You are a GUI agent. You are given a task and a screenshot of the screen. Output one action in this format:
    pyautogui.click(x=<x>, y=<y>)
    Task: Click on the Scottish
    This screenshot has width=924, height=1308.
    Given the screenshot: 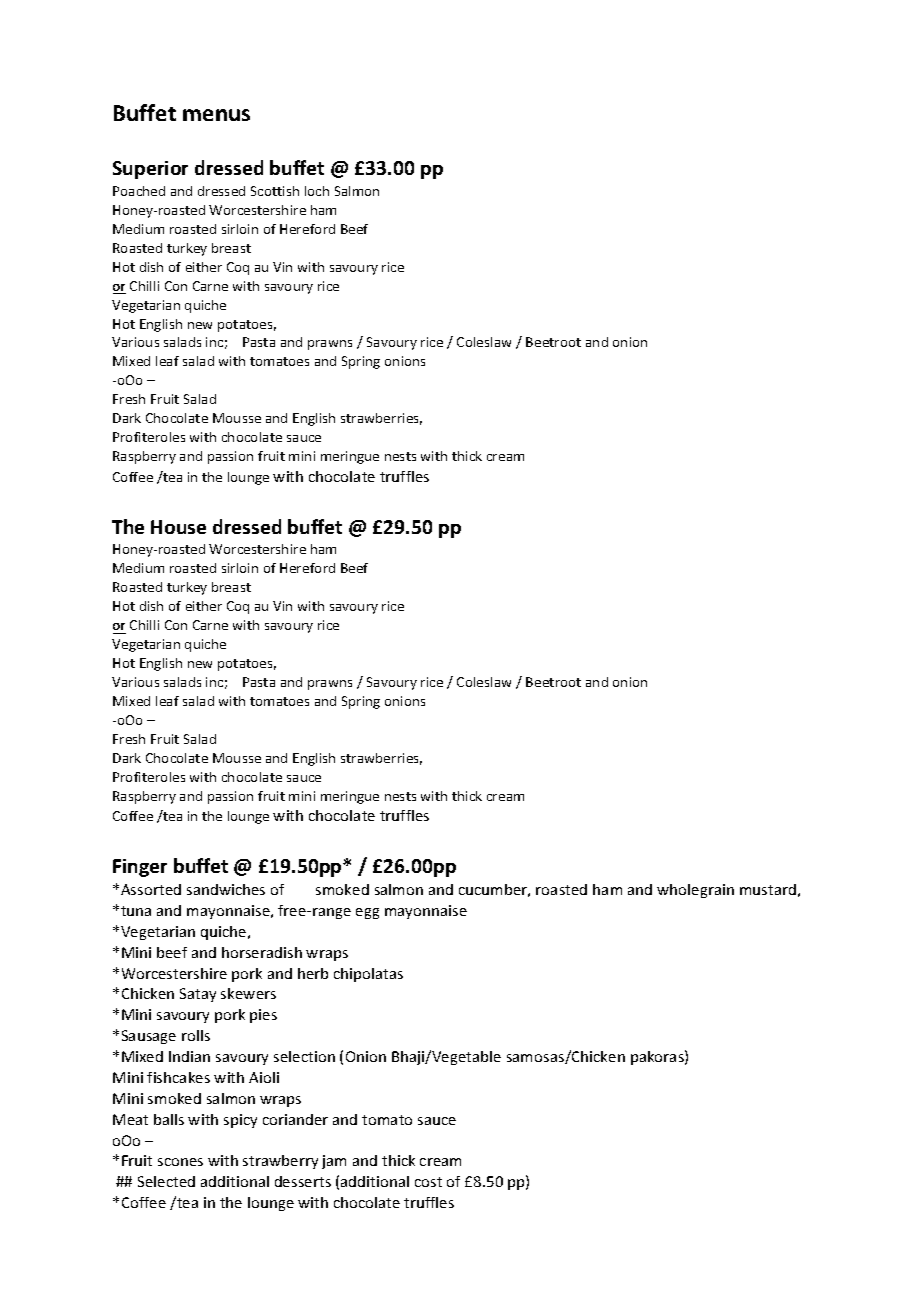 What is the action you would take?
    pyautogui.click(x=275, y=191)
